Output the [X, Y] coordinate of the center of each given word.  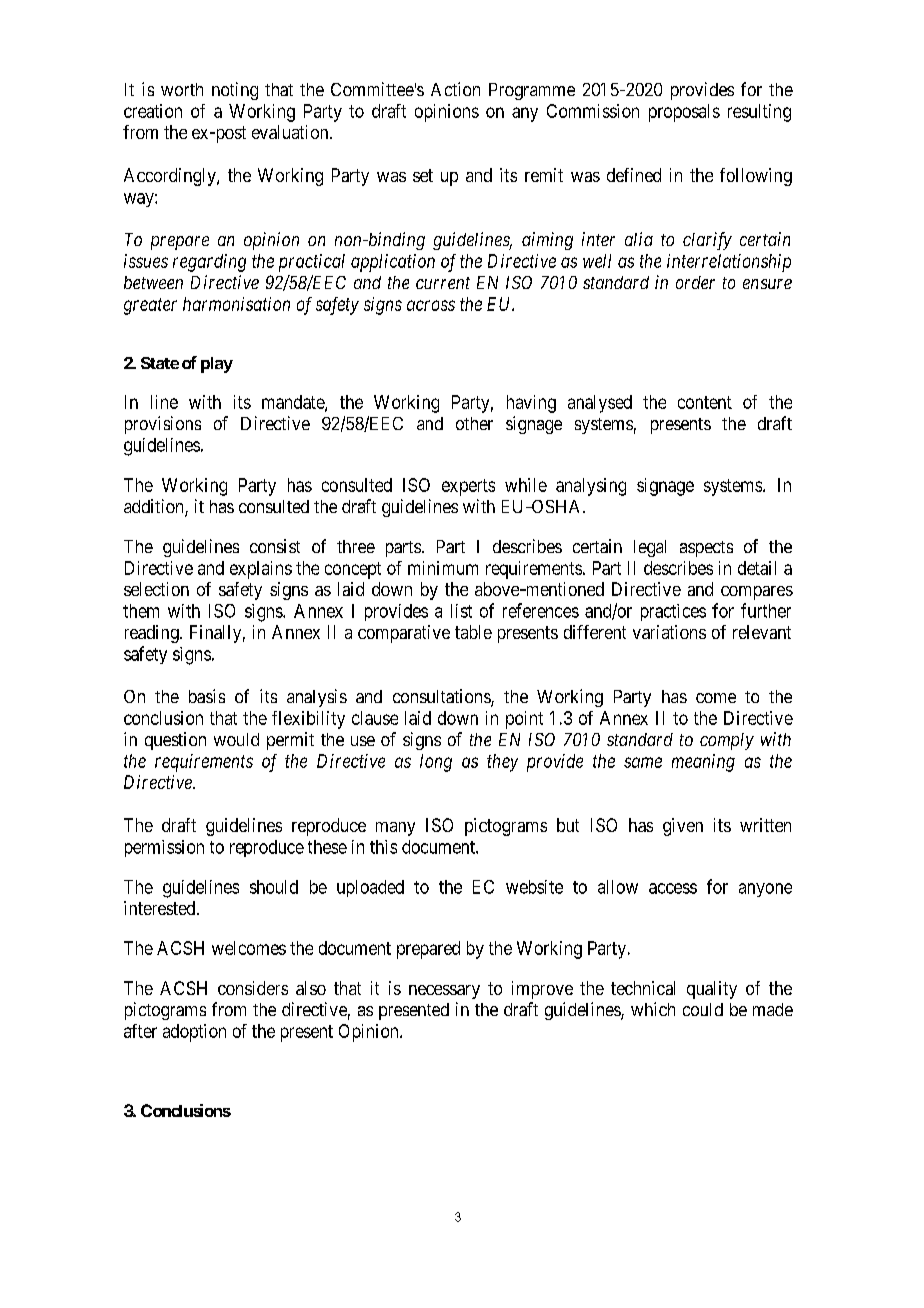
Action [455, 89]
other [474, 423]
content [705, 402]
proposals [684, 113]
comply [727, 741]
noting [235, 91]
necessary [444, 992]
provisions [163, 425]
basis [207, 696]
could [703, 1009]
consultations [442, 697]
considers [253, 988]
